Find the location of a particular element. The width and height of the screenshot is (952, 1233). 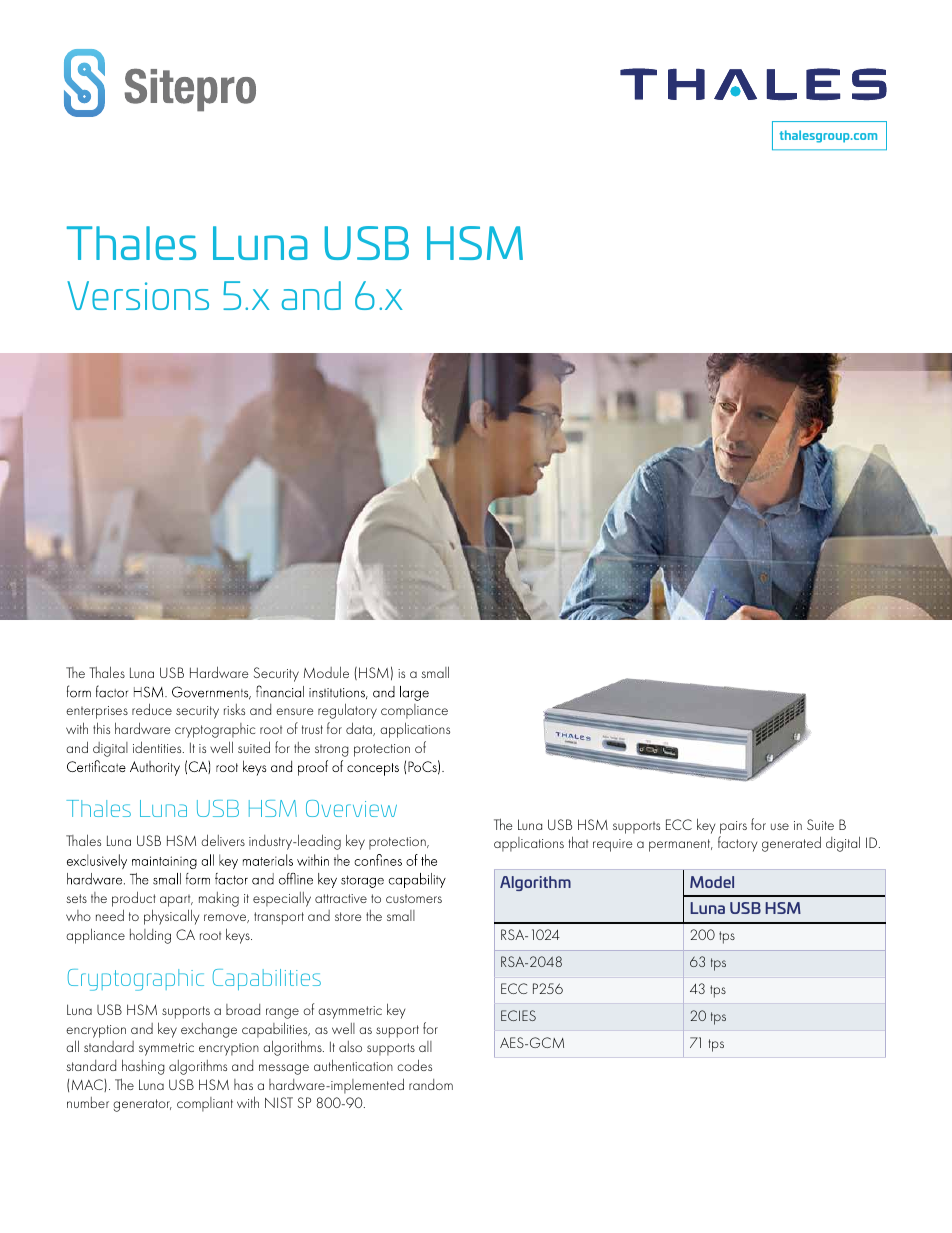

regulatory is located at coordinates (347, 711).
